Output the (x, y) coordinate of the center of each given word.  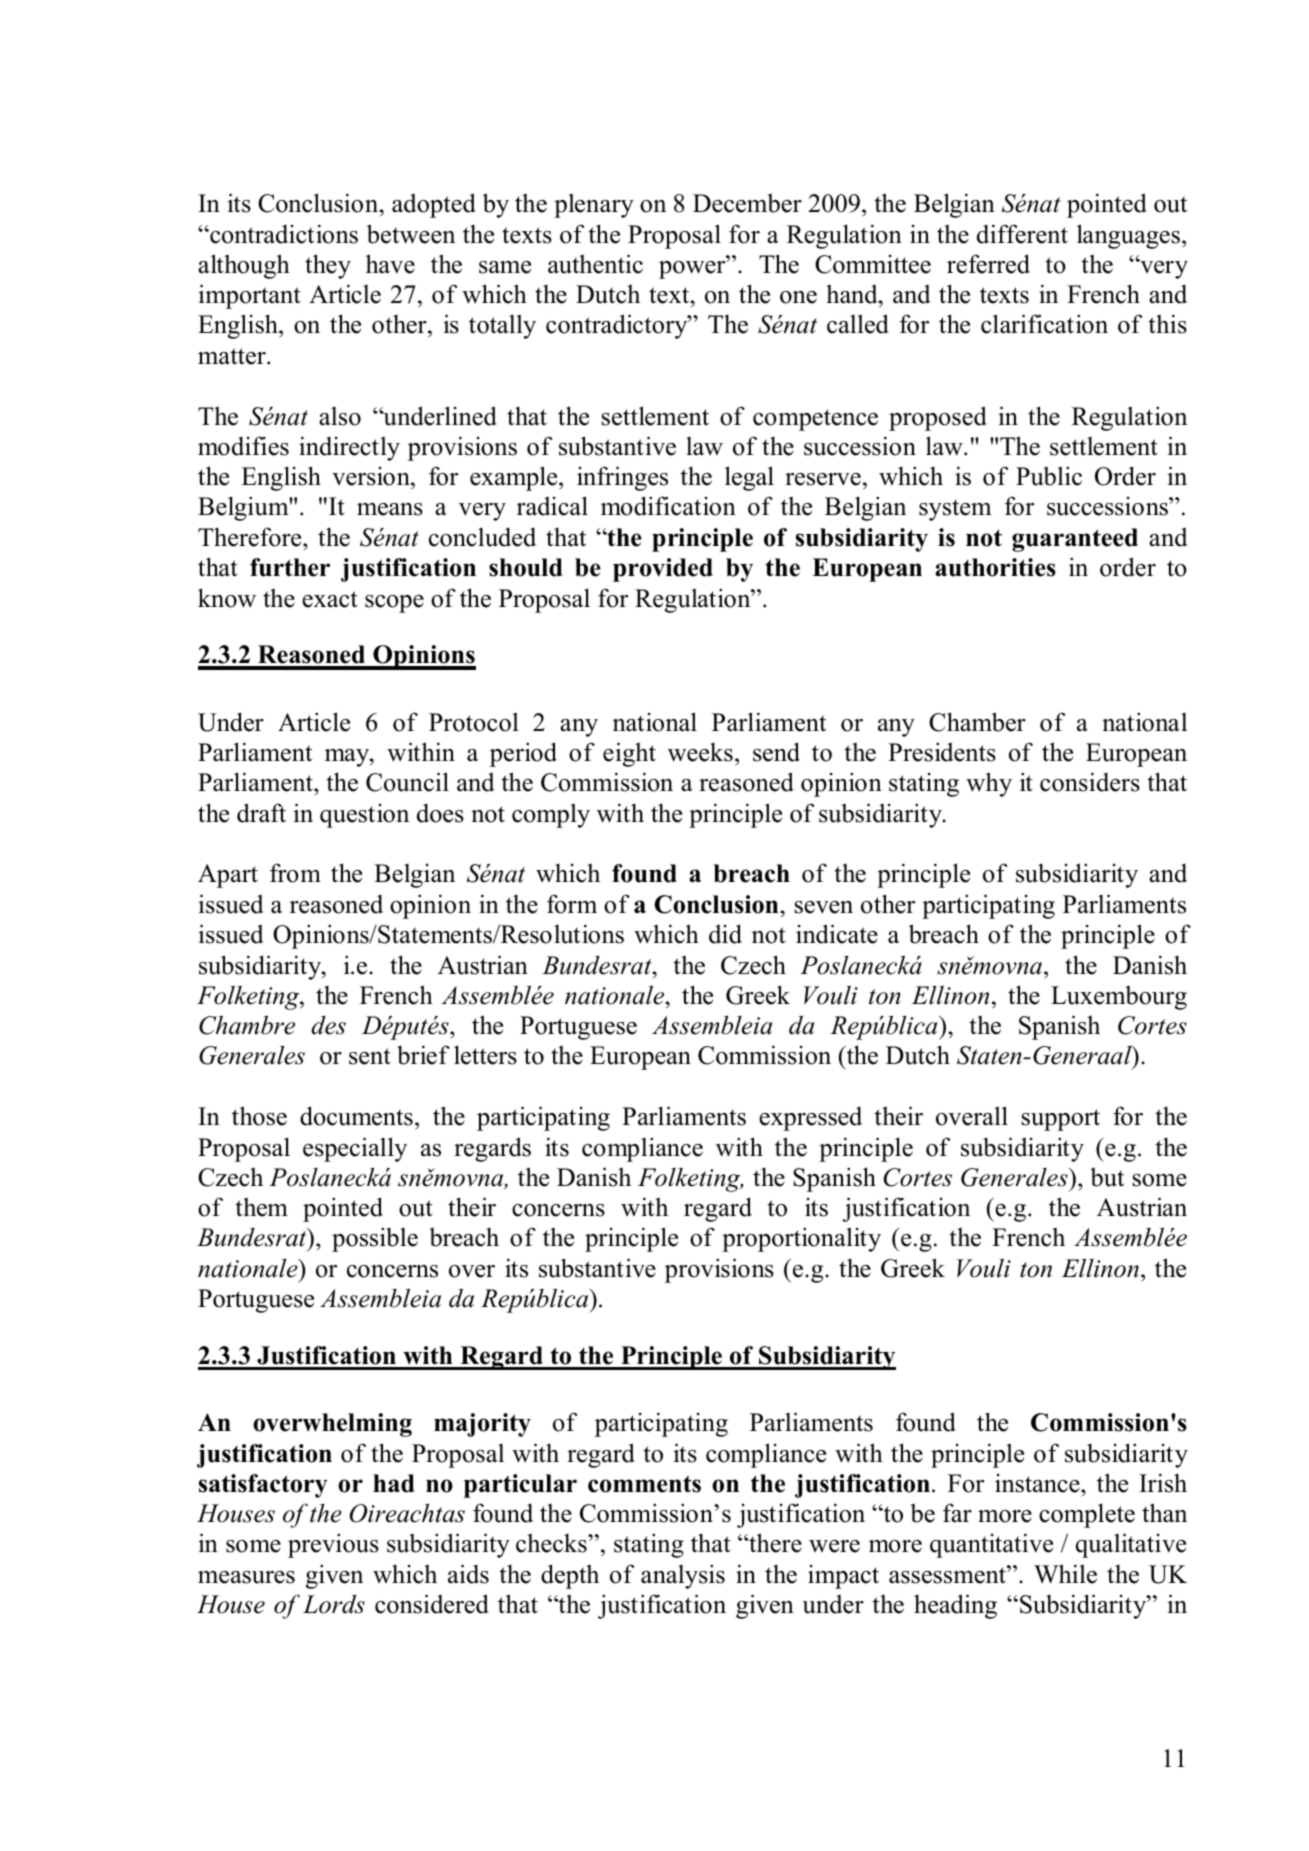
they (328, 266)
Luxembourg (1119, 998)
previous (333, 1545)
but (1107, 1177)
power (693, 269)
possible (375, 1239)
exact (330, 599)
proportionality (801, 1239)
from (295, 873)
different (1022, 234)
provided (663, 570)
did (725, 934)
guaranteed (1075, 540)
